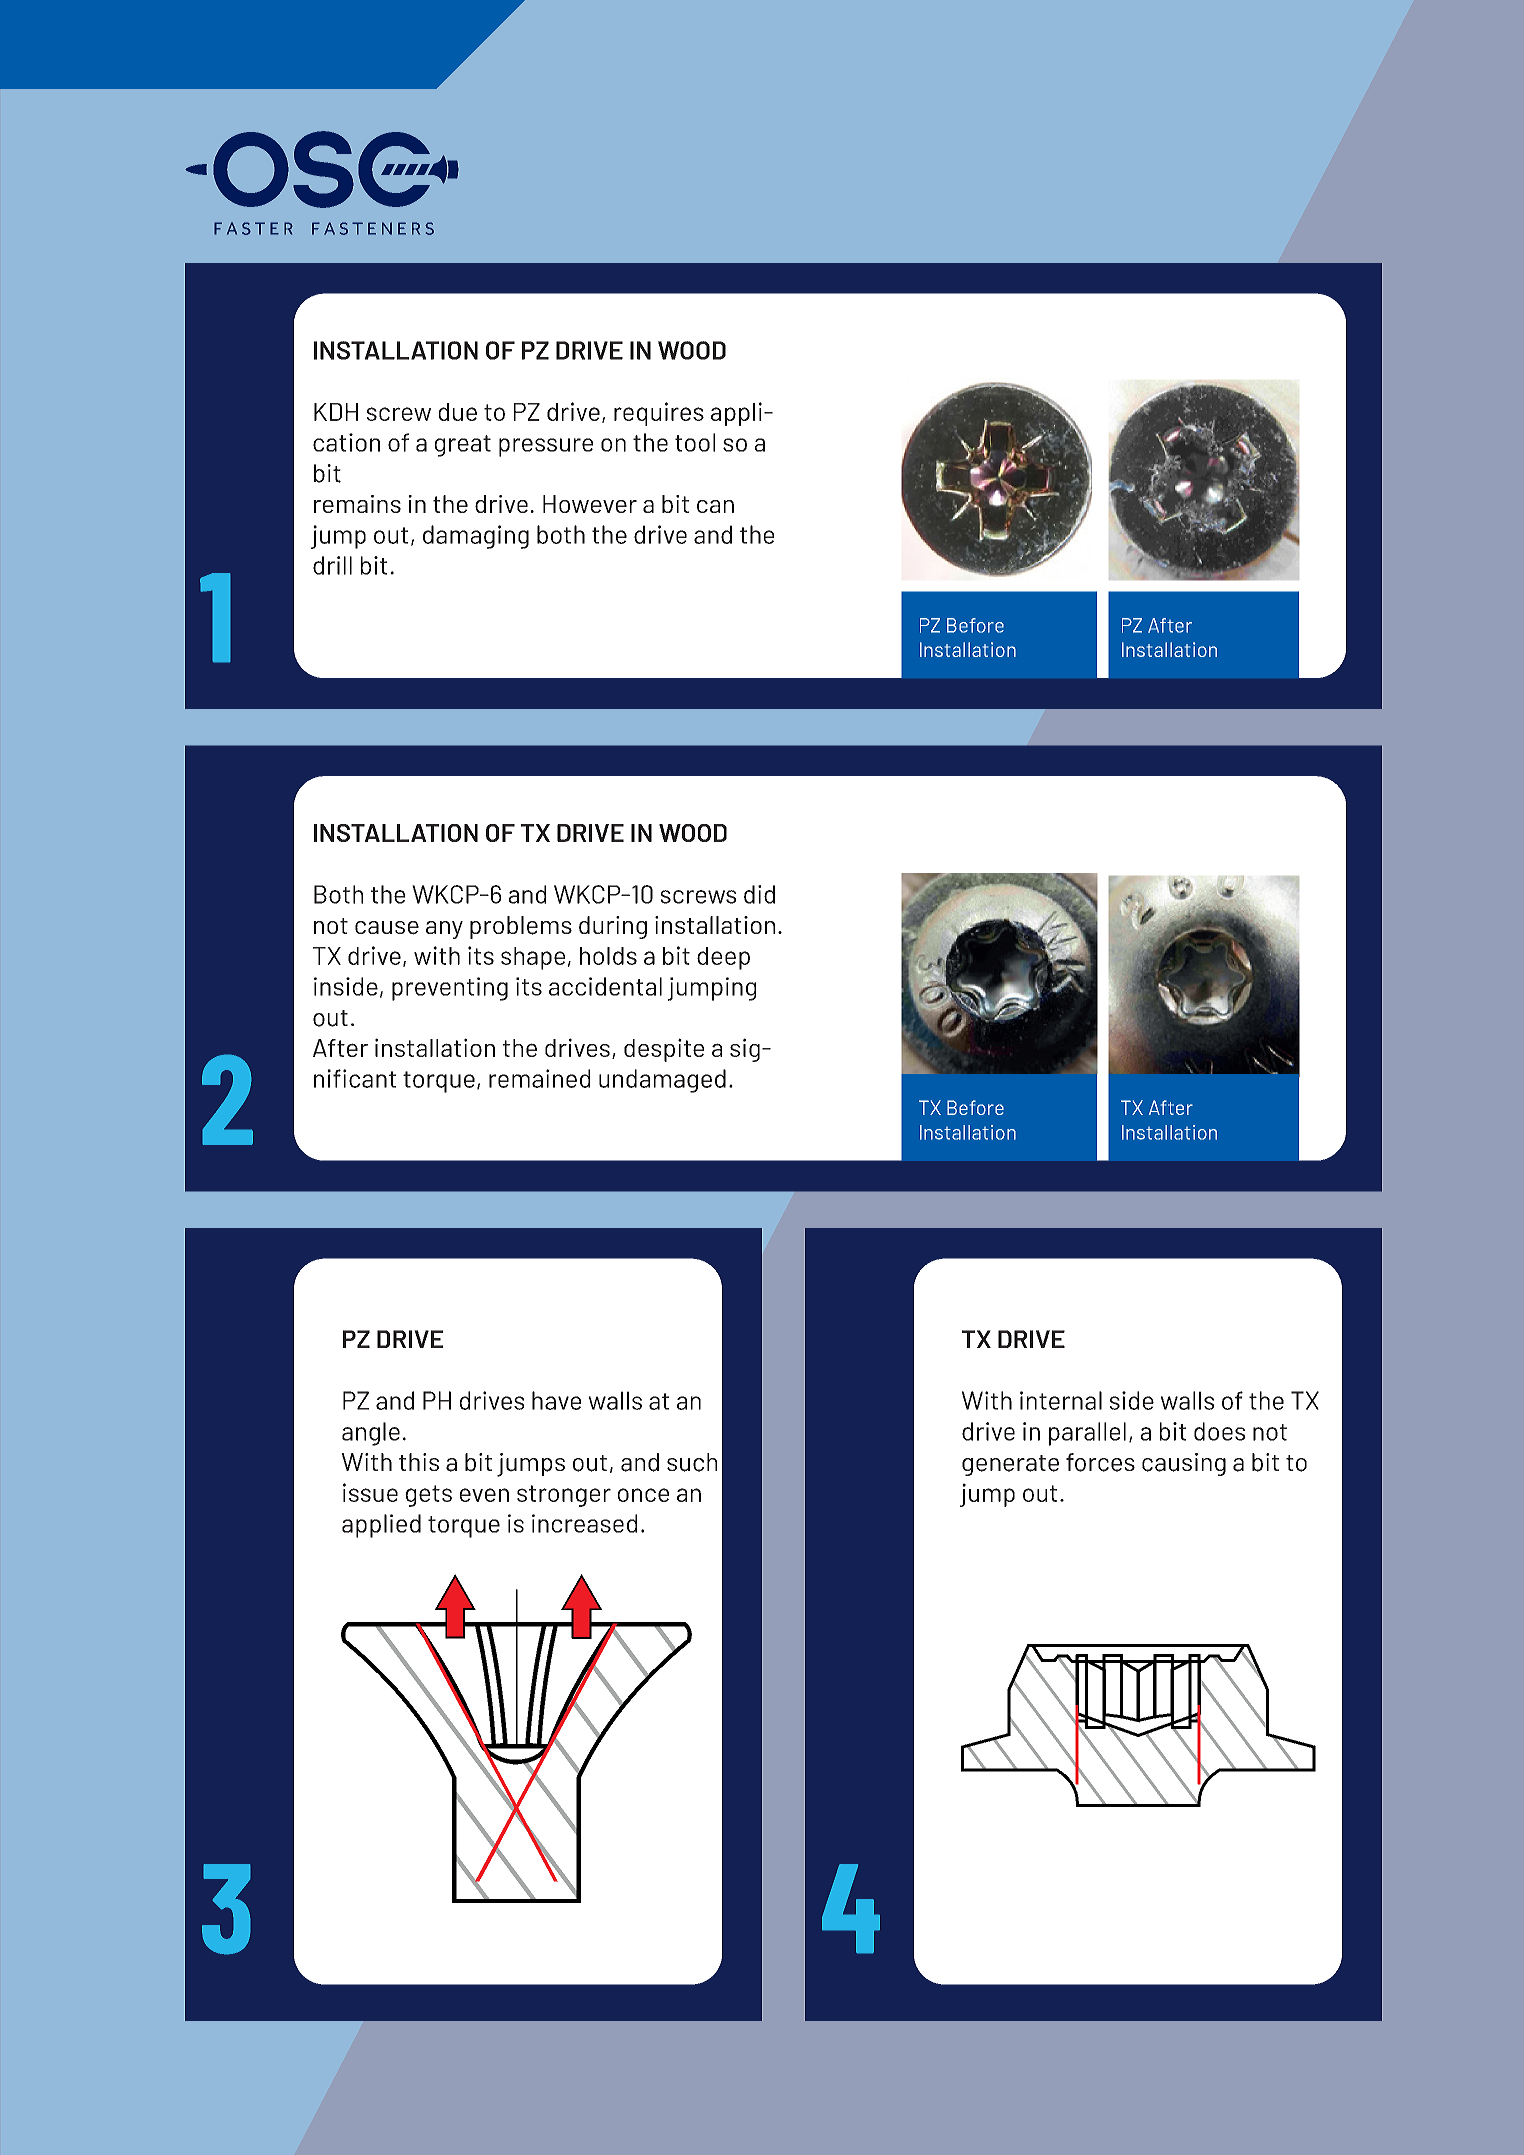 The image size is (1524, 2155). Describe the element at coordinates (759, 894) in the screenshot. I see `did` at that location.
